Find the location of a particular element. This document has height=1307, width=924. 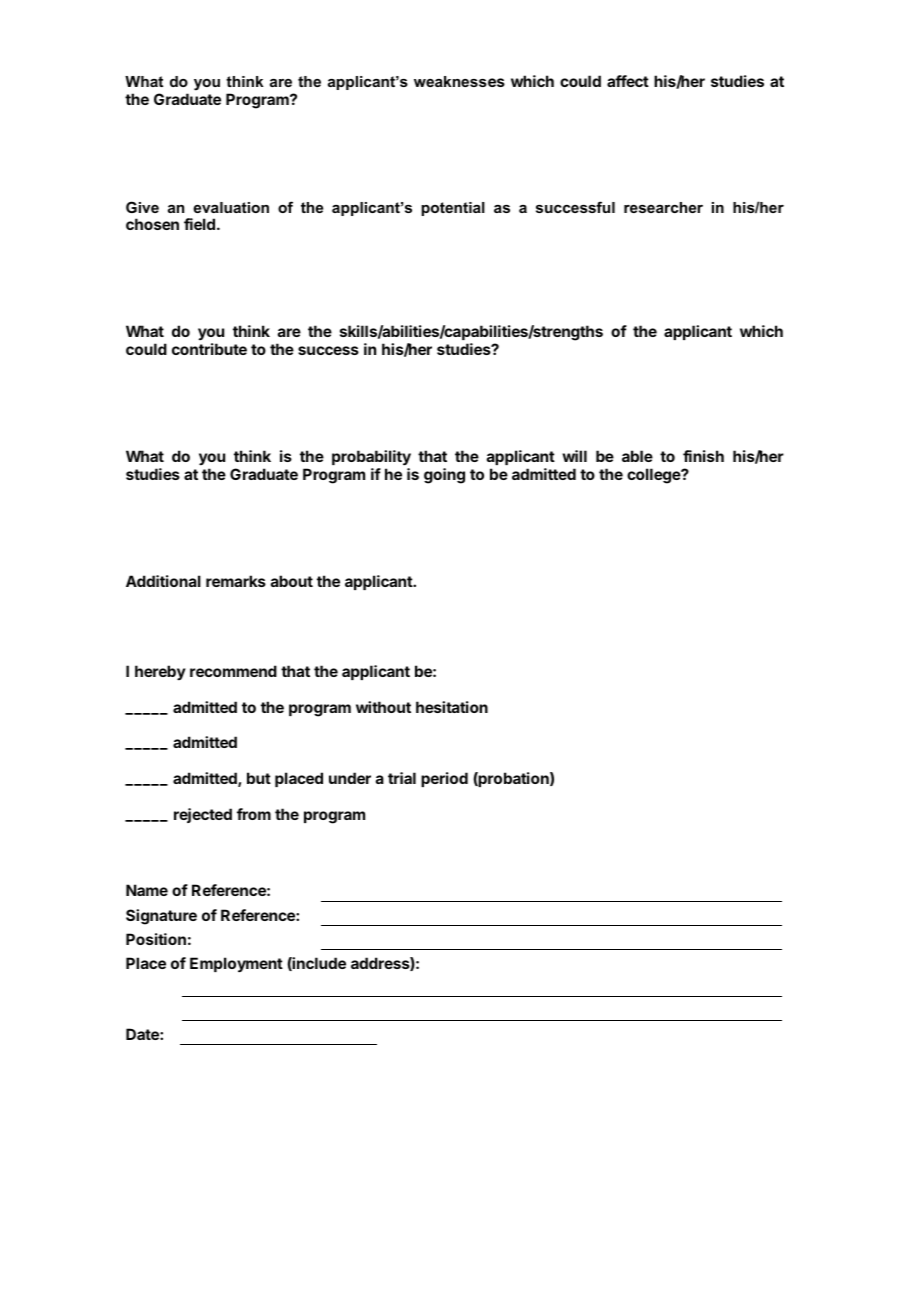

college is located at coordinates (654, 476).
